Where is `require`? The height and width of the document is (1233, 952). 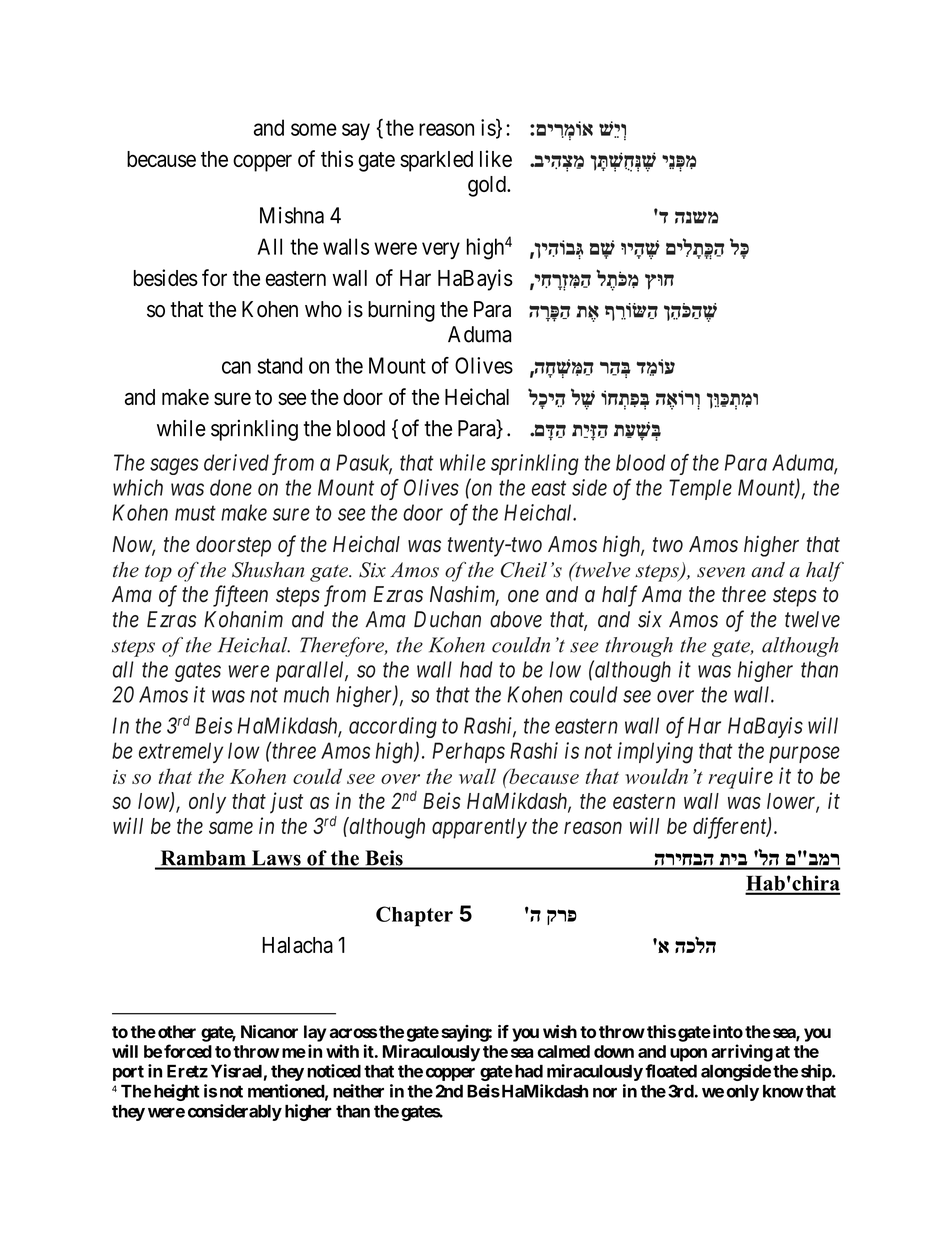 require is located at coordinates (740, 778).
